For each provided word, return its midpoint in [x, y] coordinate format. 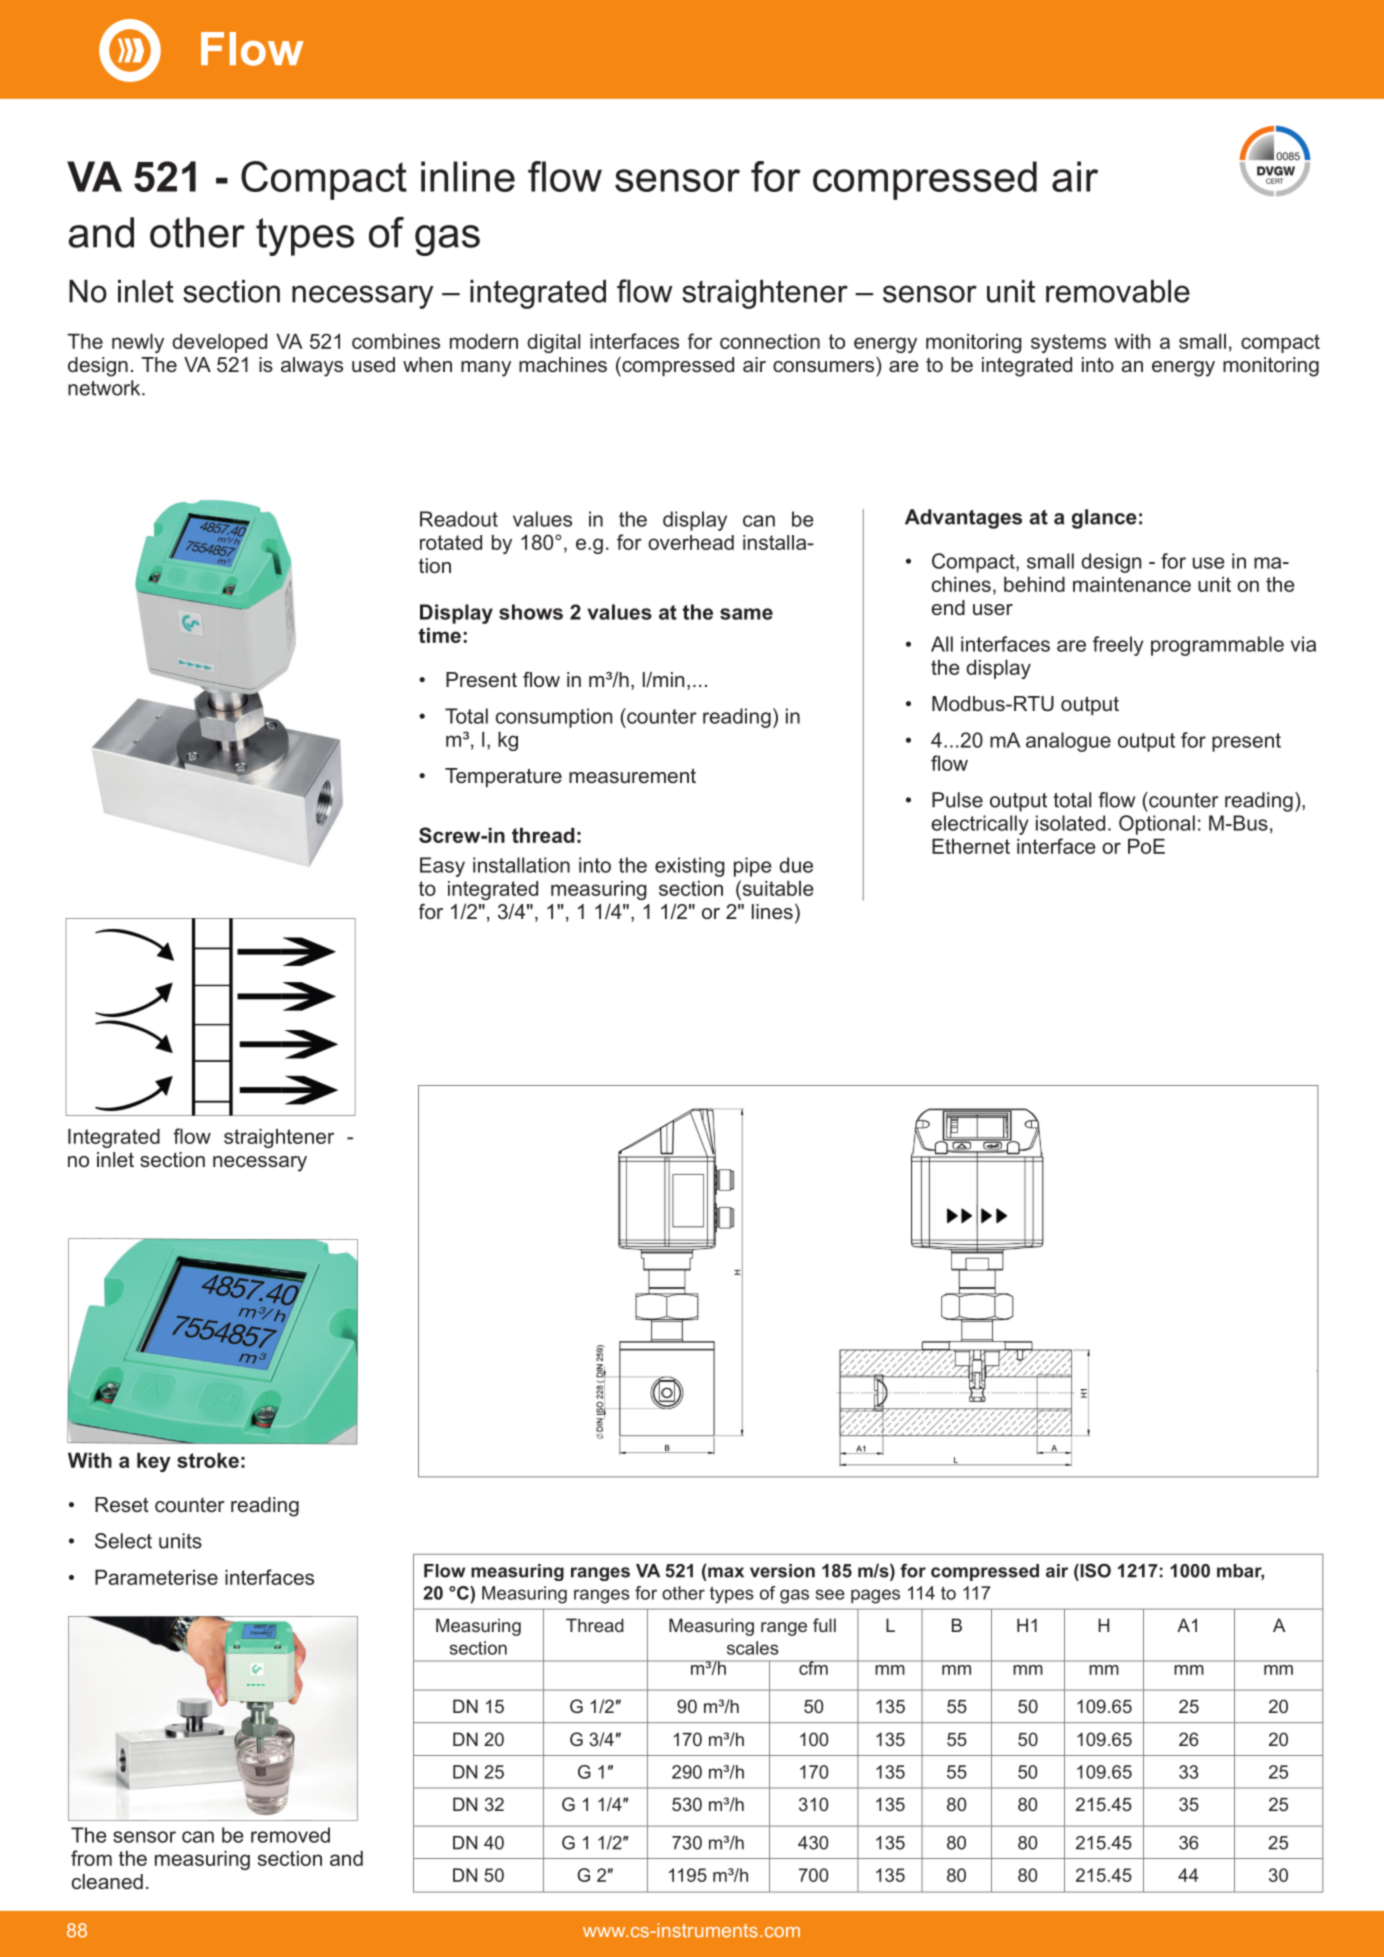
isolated [1070, 823]
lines [772, 912]
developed [219, 343]
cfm [813, 1667]
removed [290, 1835]
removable [1118, 291]
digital [553, 343]
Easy [442, 867]
